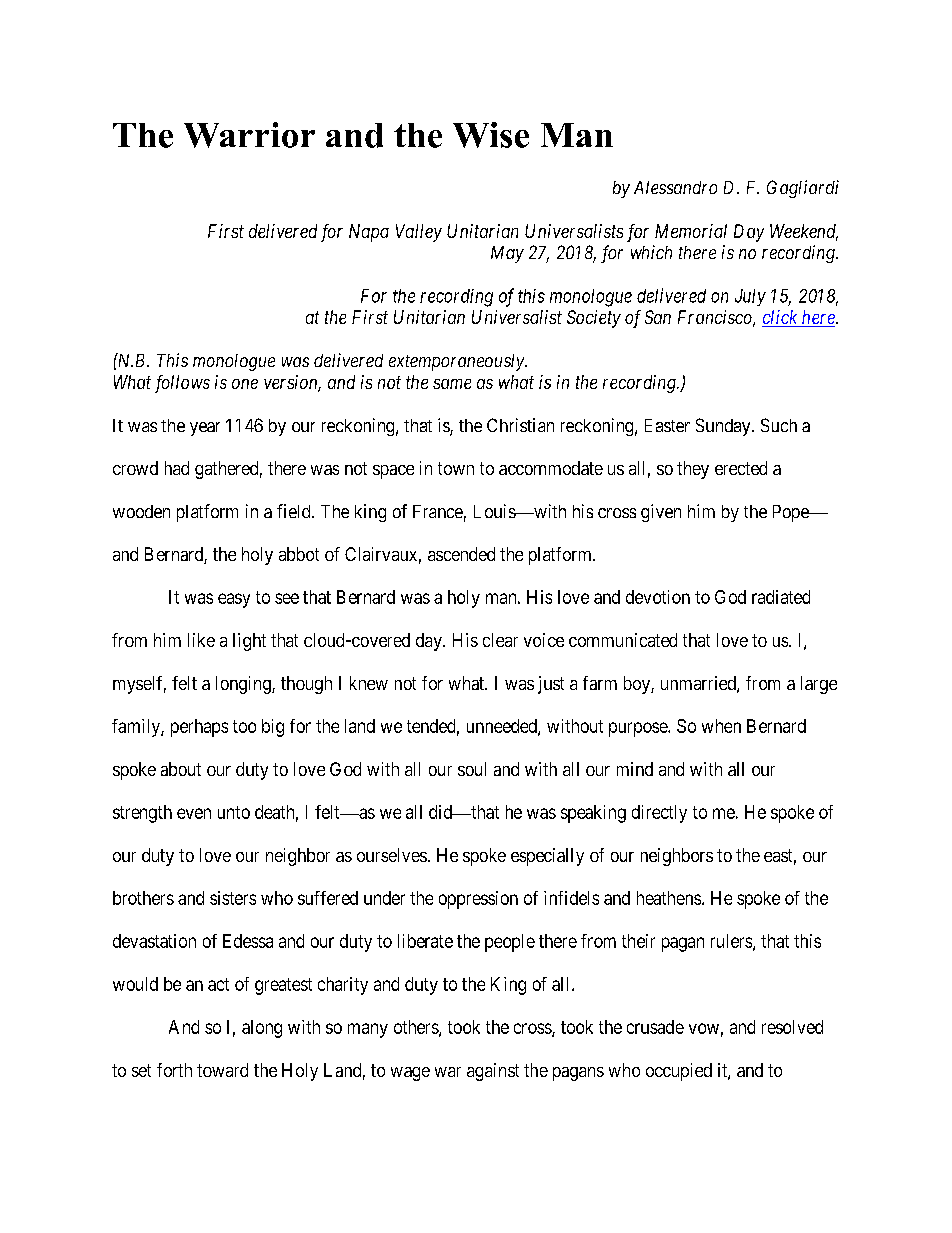  What do you see at coordinates (234, 600) in the screenshot?
I see `easy` at bounding box center [234, 600].
